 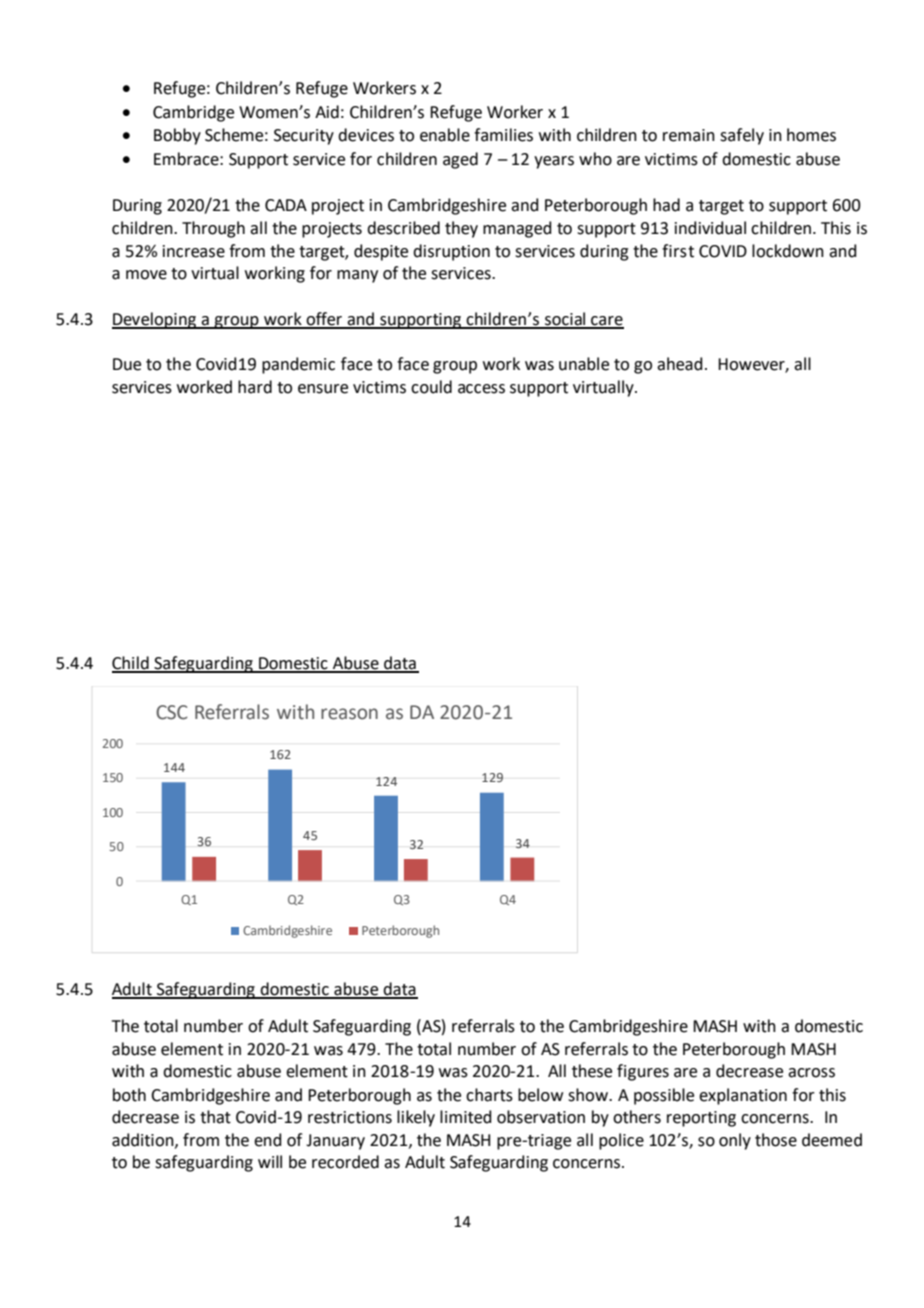 What do you see at coordinates (172, 712) in the page?
I see `CSC` at bounding box center [172, 712].
